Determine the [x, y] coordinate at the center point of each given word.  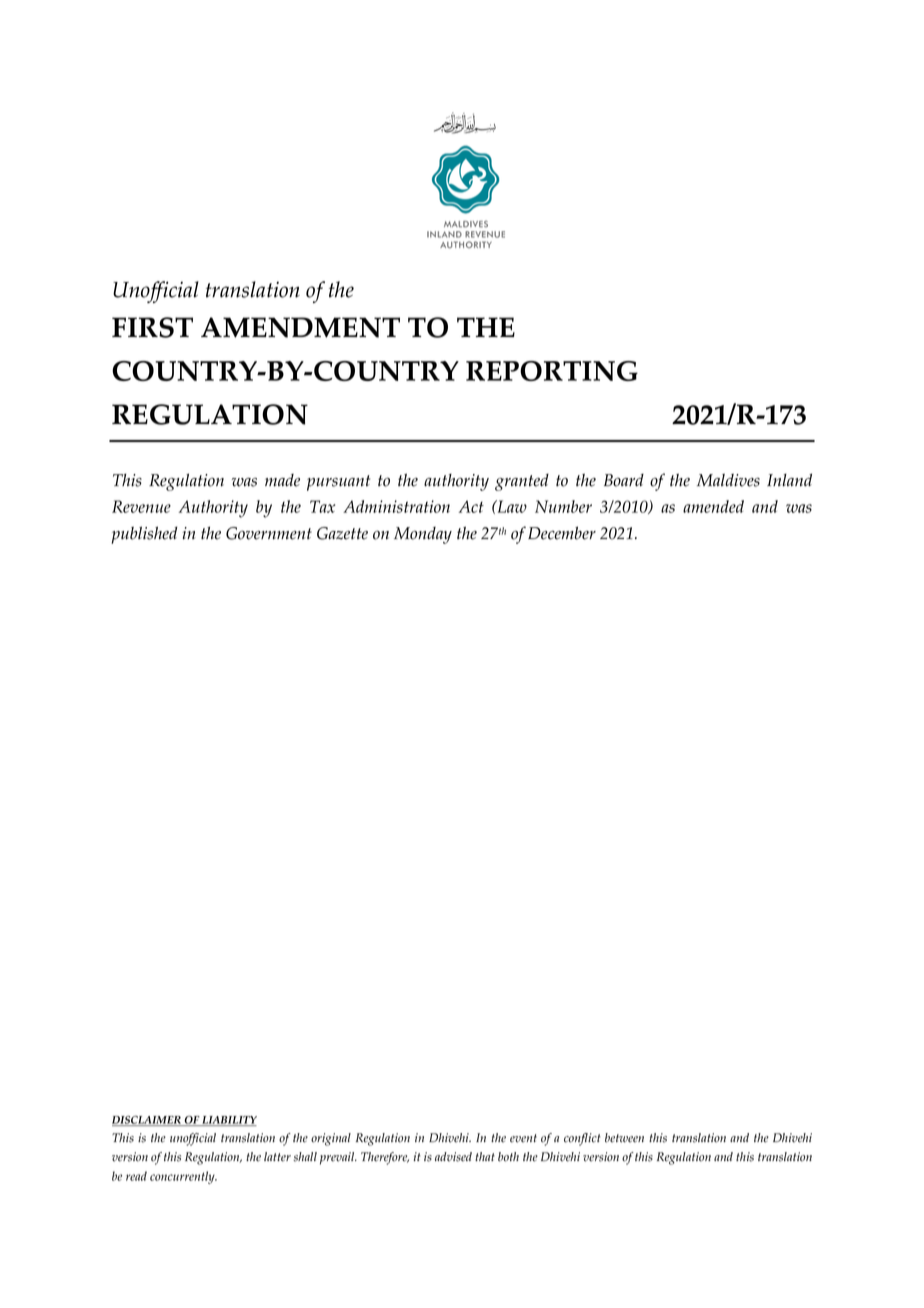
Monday [423, 535]
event [523, 1138]
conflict [582, 1139]
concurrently [183, 1177]
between [624, 1138]
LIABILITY [228, 1121]
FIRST [152, 327]
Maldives [728, 480]
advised [453, 1157]
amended [713, 506]
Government [269, 533]
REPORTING [552, 371]
